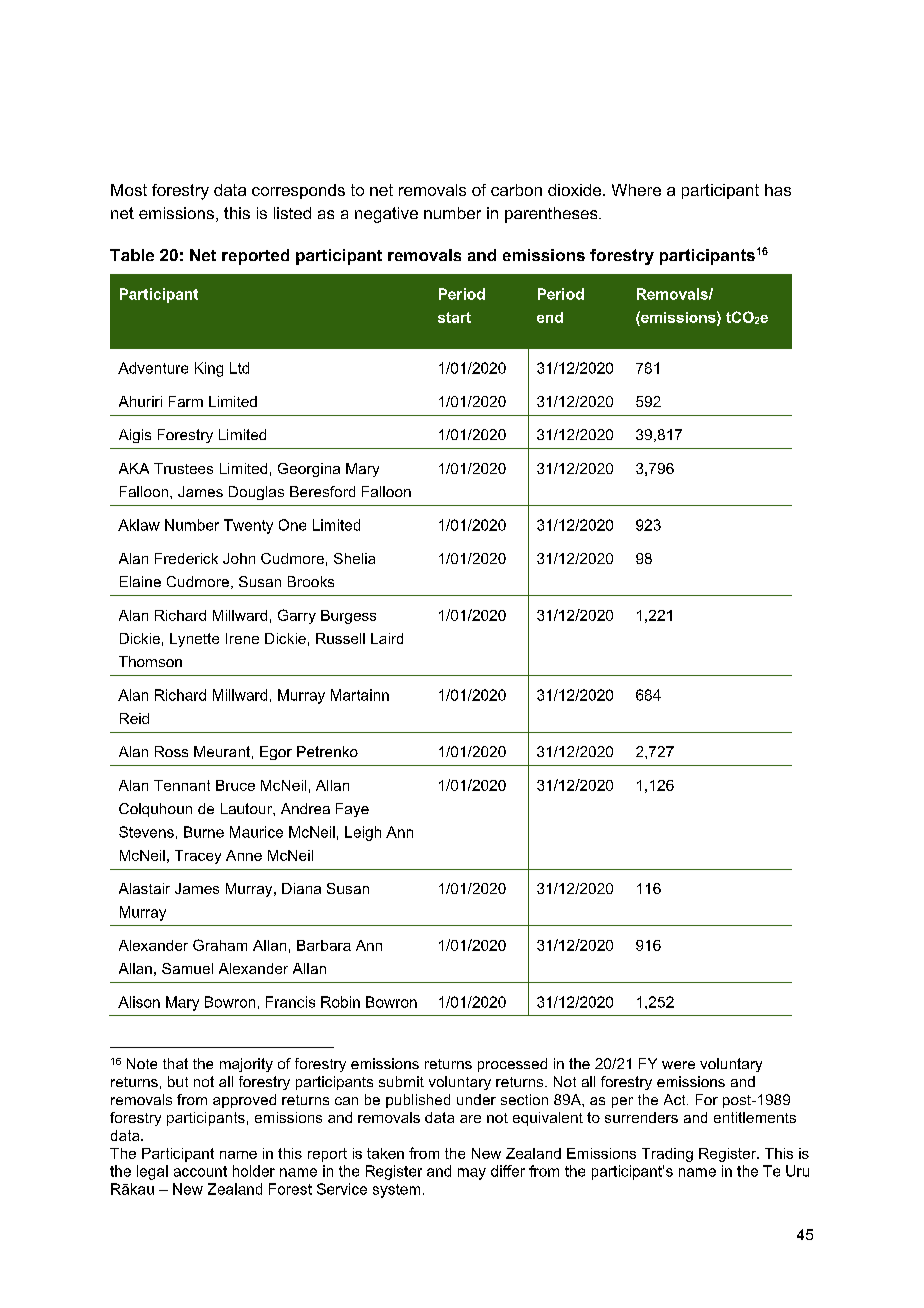 The image size is (924, 1308). I want to click on were, so click(678, 1065).
